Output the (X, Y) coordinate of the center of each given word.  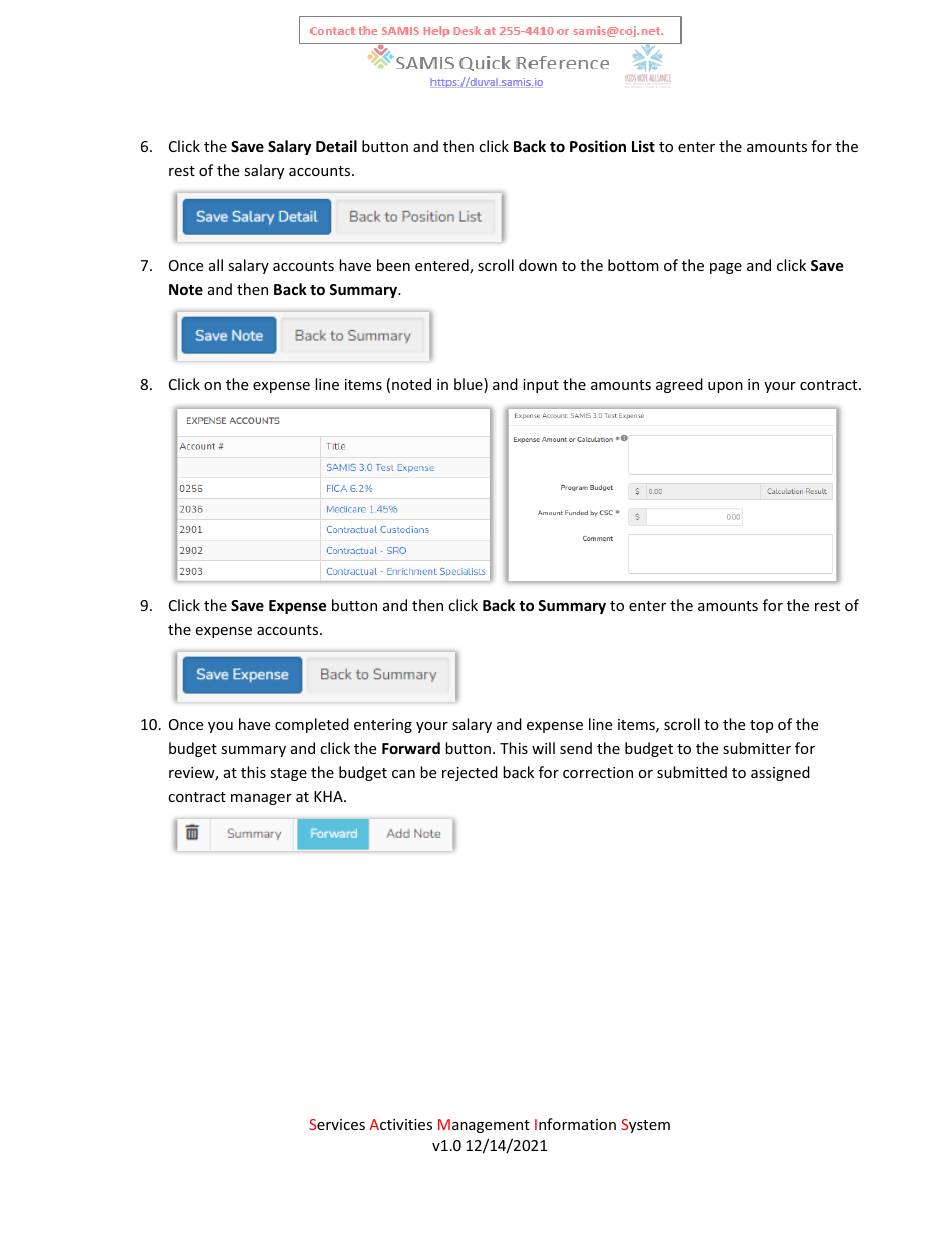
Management (484, 1126)
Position (598, 146)
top (761, 726)
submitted (692, 772)
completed (312, 725)
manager (261, 799)
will (543, 748)
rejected (470, 773)
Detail (336, 146)
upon (725, 387)
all (216, 265)
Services (337, 1124)
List (643, 146)
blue (469, 385)
